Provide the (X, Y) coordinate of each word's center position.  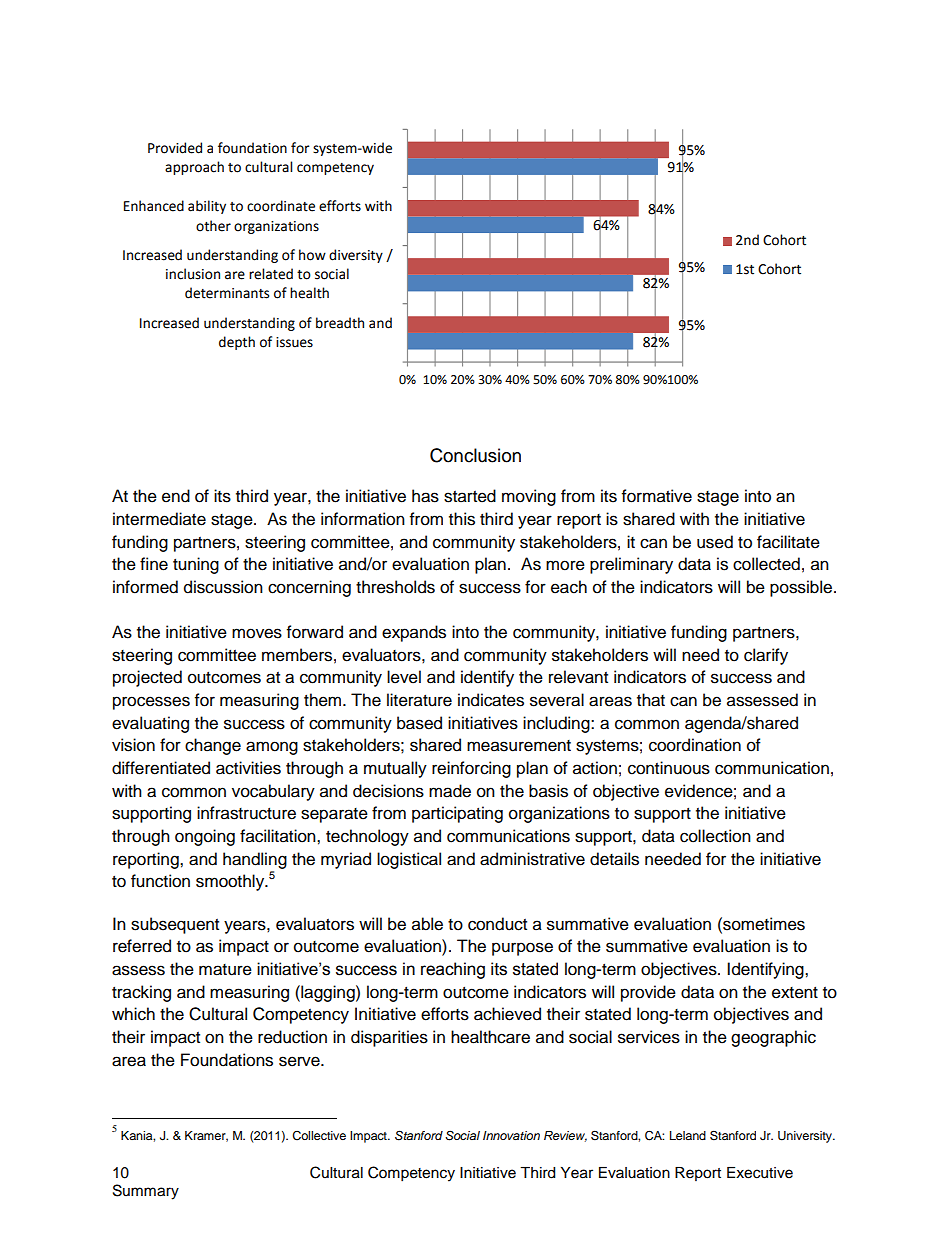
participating (457, 814)
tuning (196, 565)
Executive (760, 1173)
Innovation (511, 1135)
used (715, 542)
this (462, 519)
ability (207, 207)
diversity (356, 256)
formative (657, 496)
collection (715, 836)
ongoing (205, 837)
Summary (146, 1192)
